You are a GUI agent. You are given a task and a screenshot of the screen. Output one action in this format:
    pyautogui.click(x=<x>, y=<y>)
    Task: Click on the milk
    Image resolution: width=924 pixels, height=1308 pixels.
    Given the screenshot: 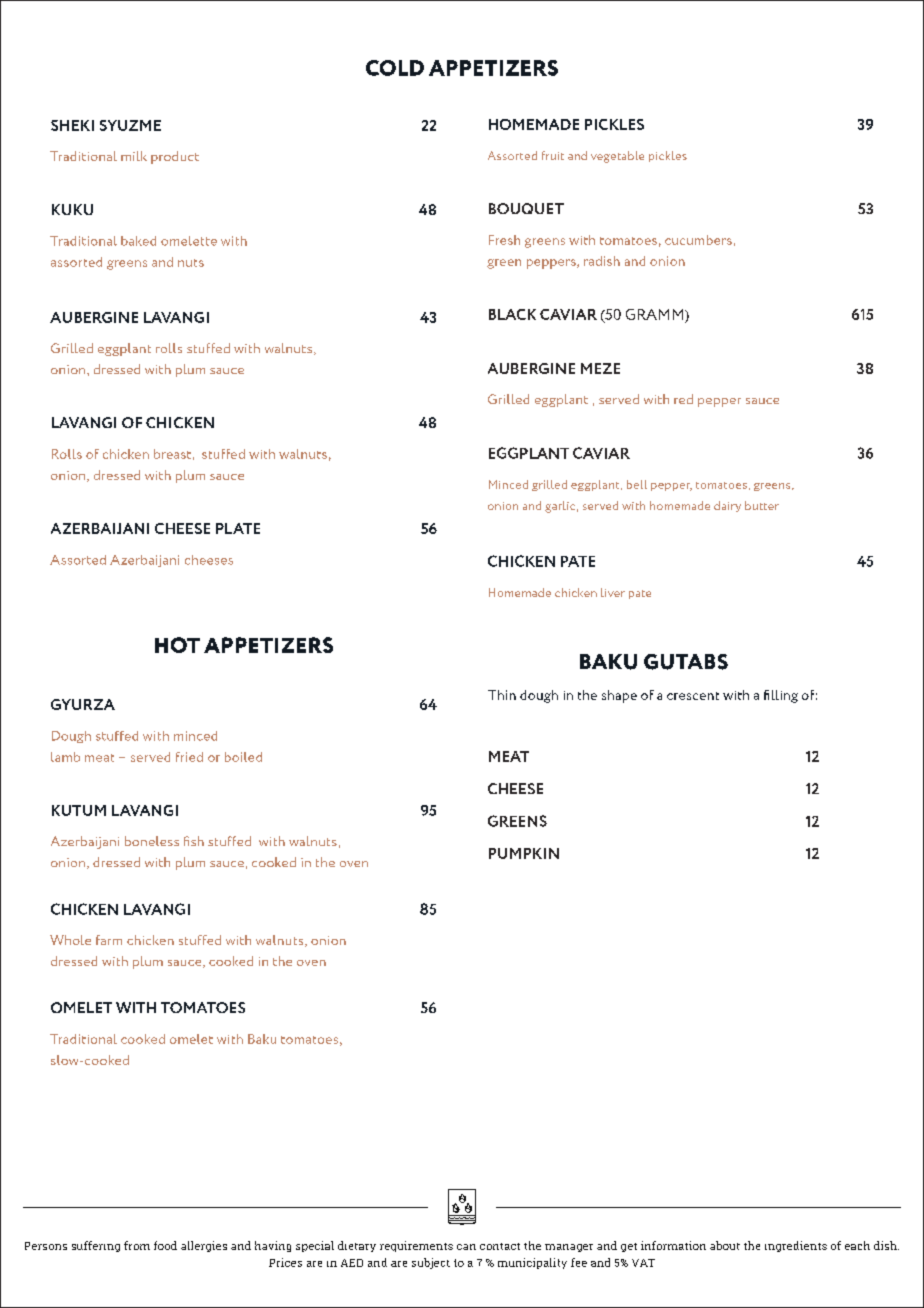 What is the action you would take?
    pyautogui.click(x=134, y=156)
